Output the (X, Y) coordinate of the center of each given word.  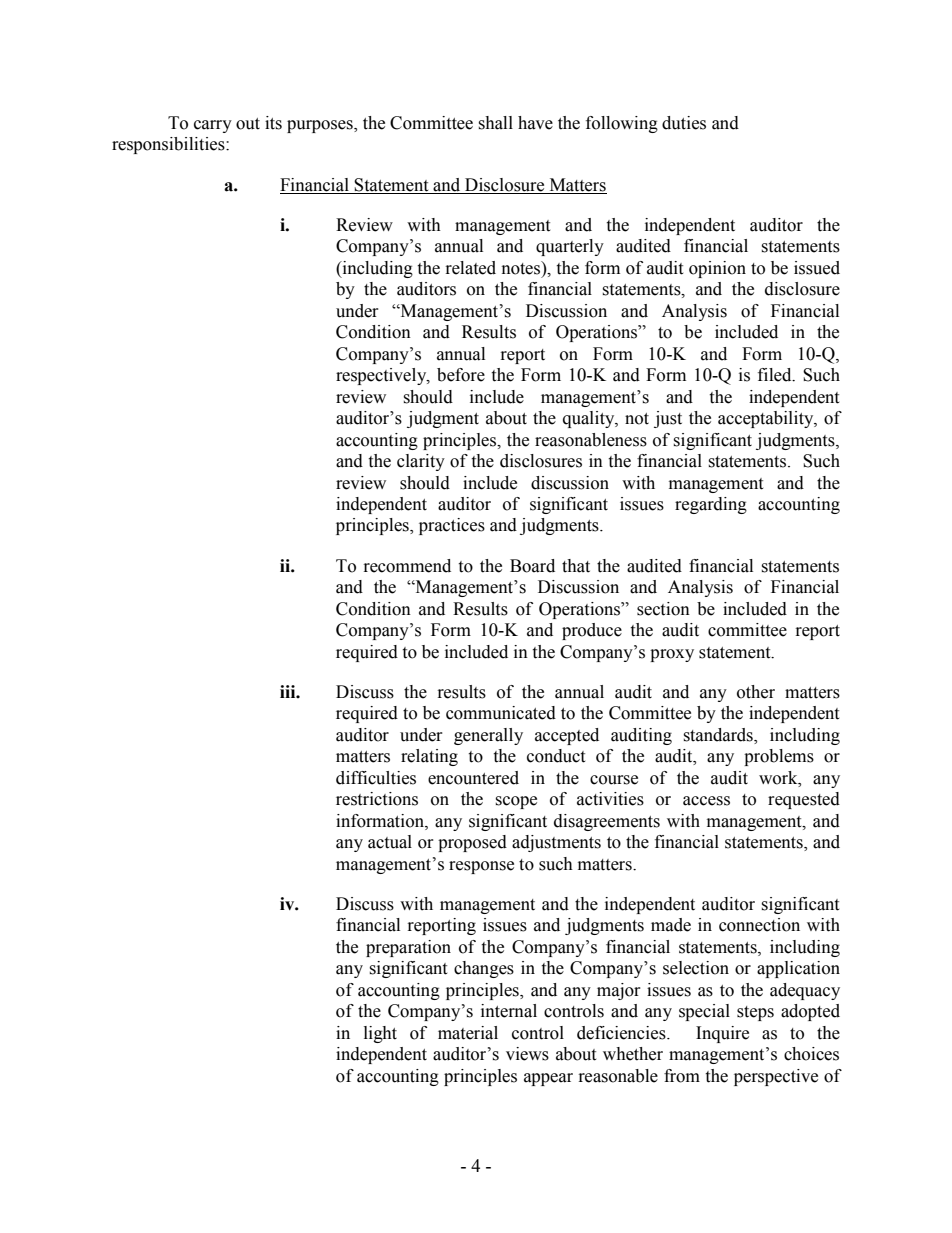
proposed (472, 843)
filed (776, 375)
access (706, 801)
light (380, 1034)
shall (495, 123)
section (663, 609)
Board (532, 566)
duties (684, 123)
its (273, 123)
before (461, 375)
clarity (421, 462)
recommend (407, 566)
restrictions (377, 799)
